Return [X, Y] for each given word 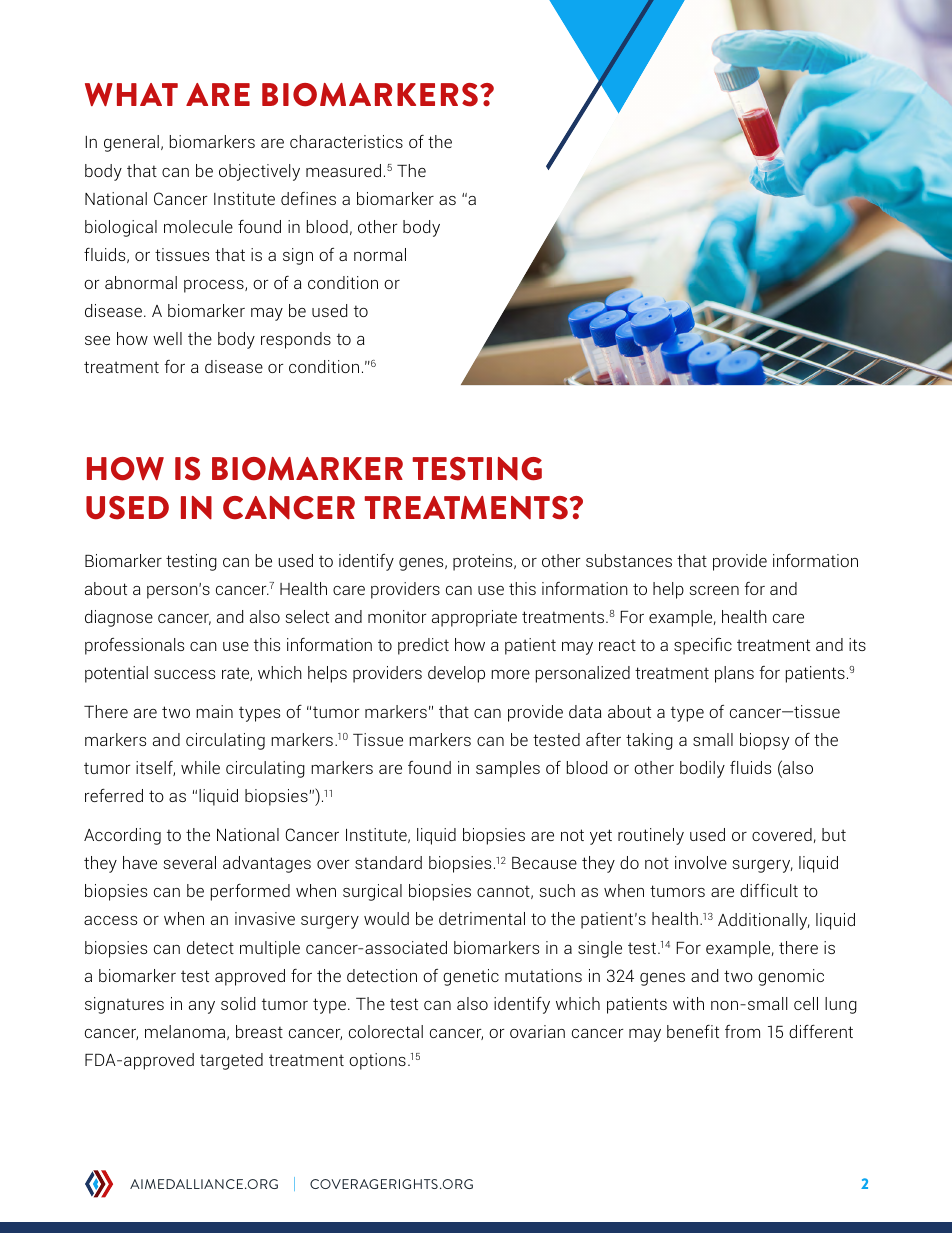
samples [508, 769]
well [167, 338]
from [742, 1031]
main [214, 711]
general [131, 143]
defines [308, 198]
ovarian [537, 1031]
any [202, 1007]
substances [629, 560]
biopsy [764, 741]
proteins [484, 562]
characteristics [346, 141]
